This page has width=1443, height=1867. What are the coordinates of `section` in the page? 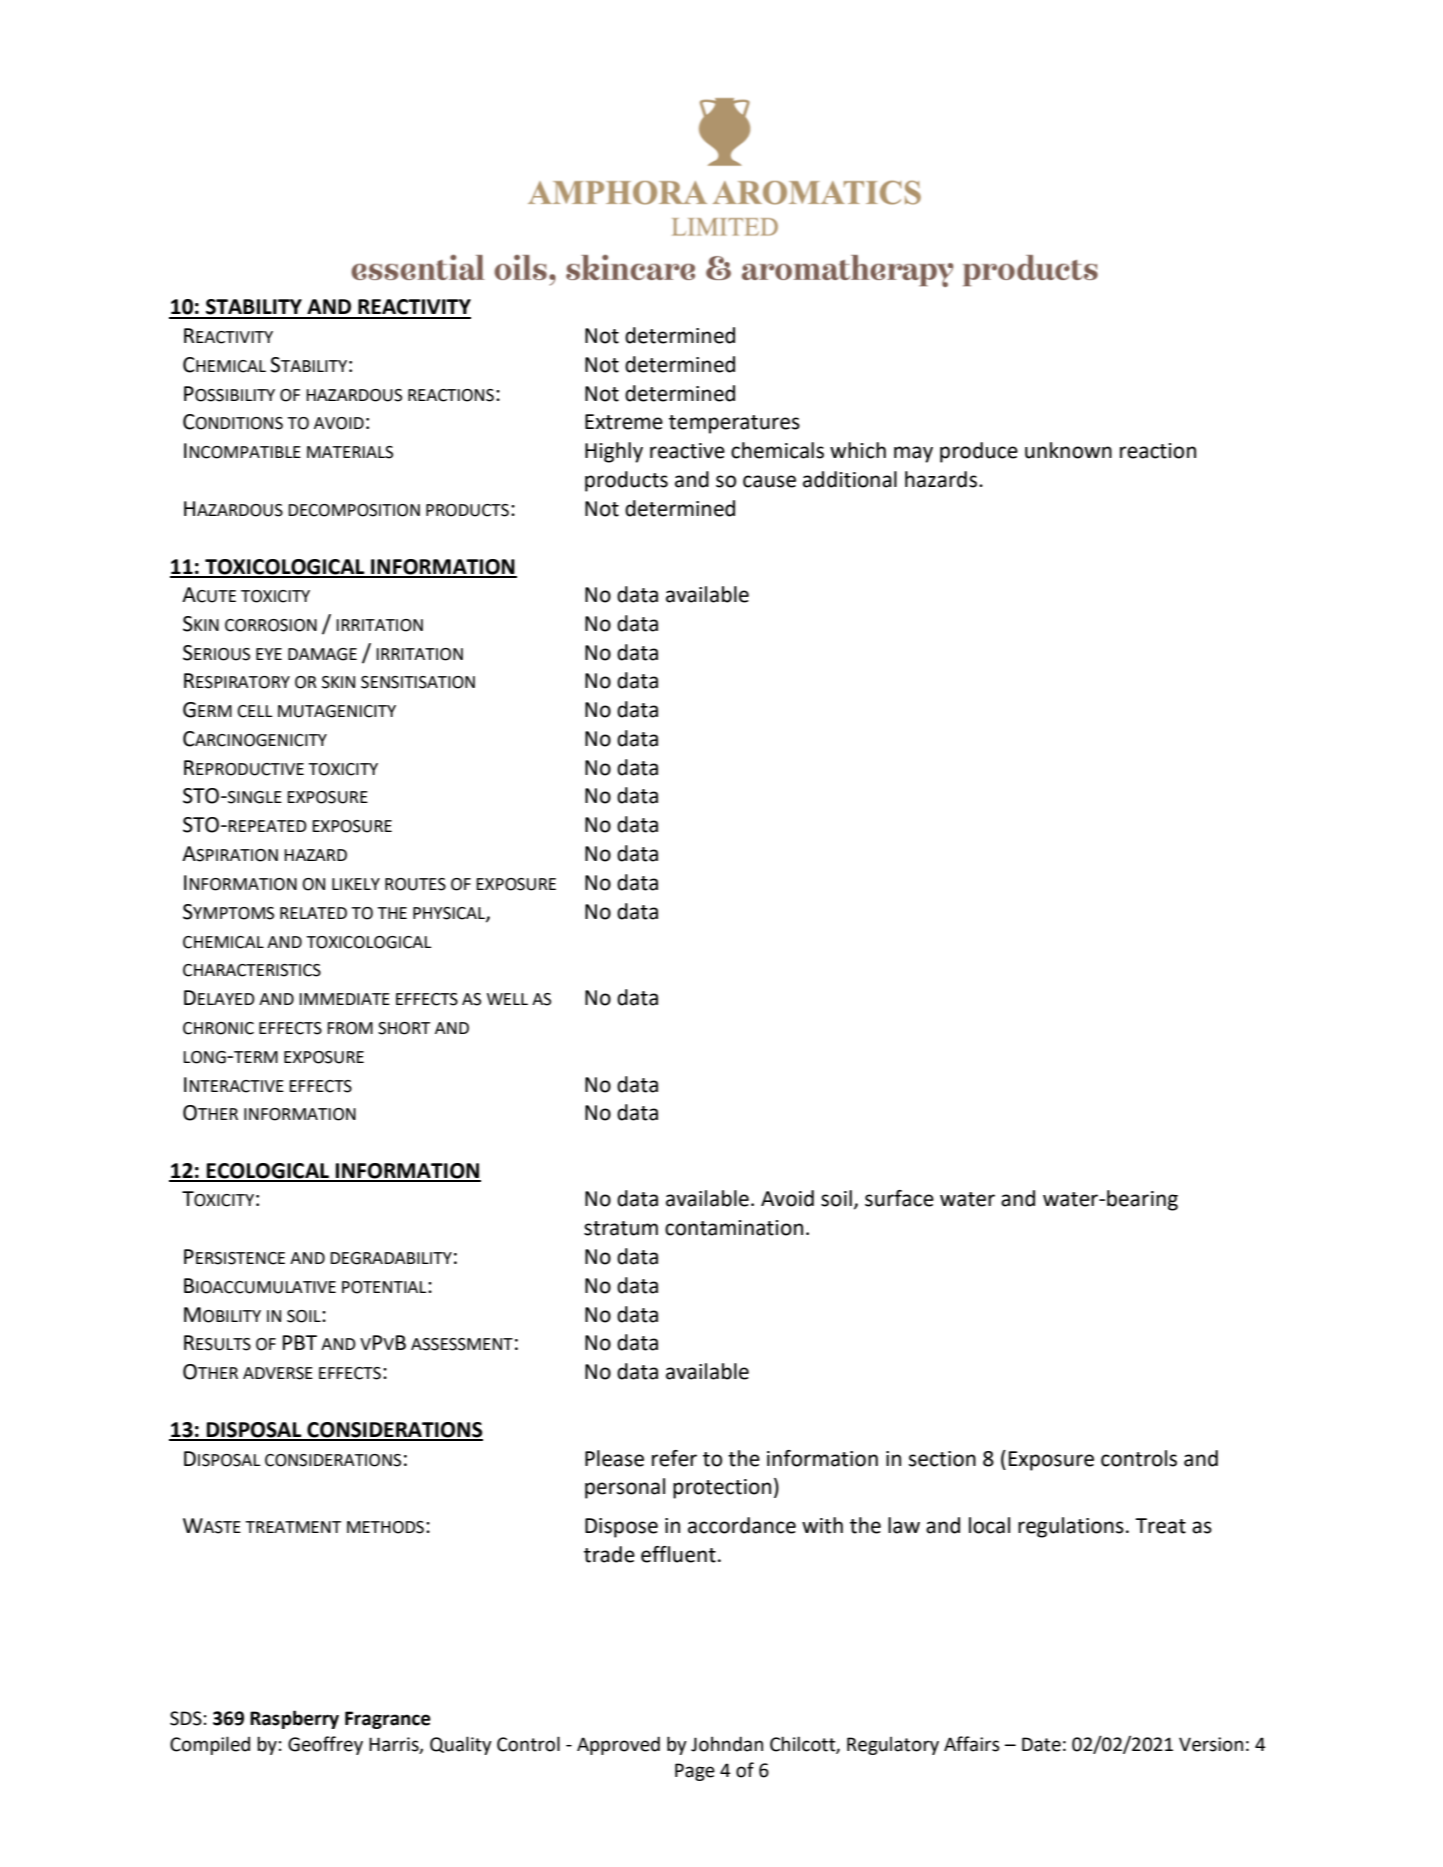 It's located at (942, 1459).
